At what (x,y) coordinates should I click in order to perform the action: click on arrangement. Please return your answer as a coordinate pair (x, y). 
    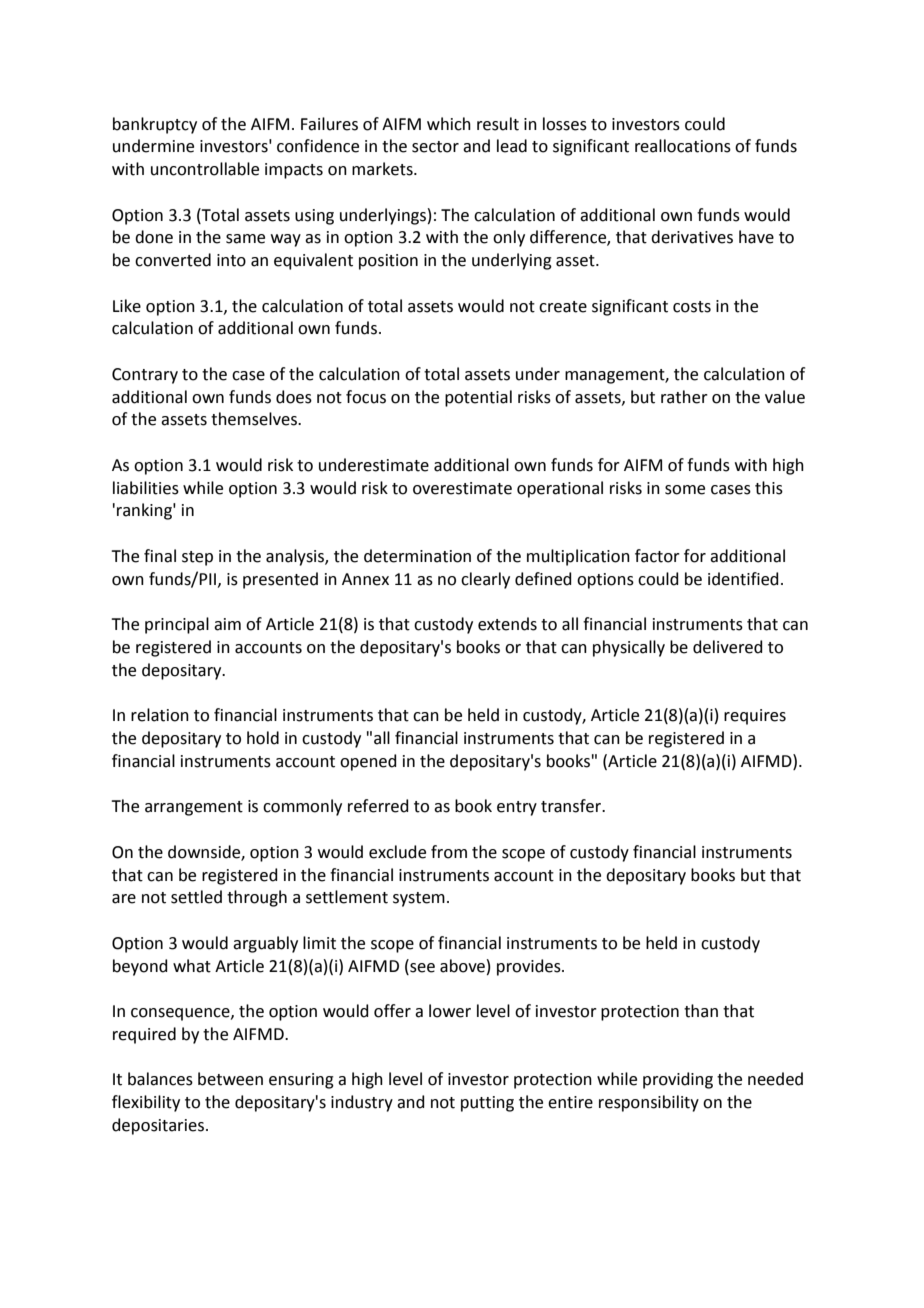
    Looking at the image, I should click on (194, 808).
